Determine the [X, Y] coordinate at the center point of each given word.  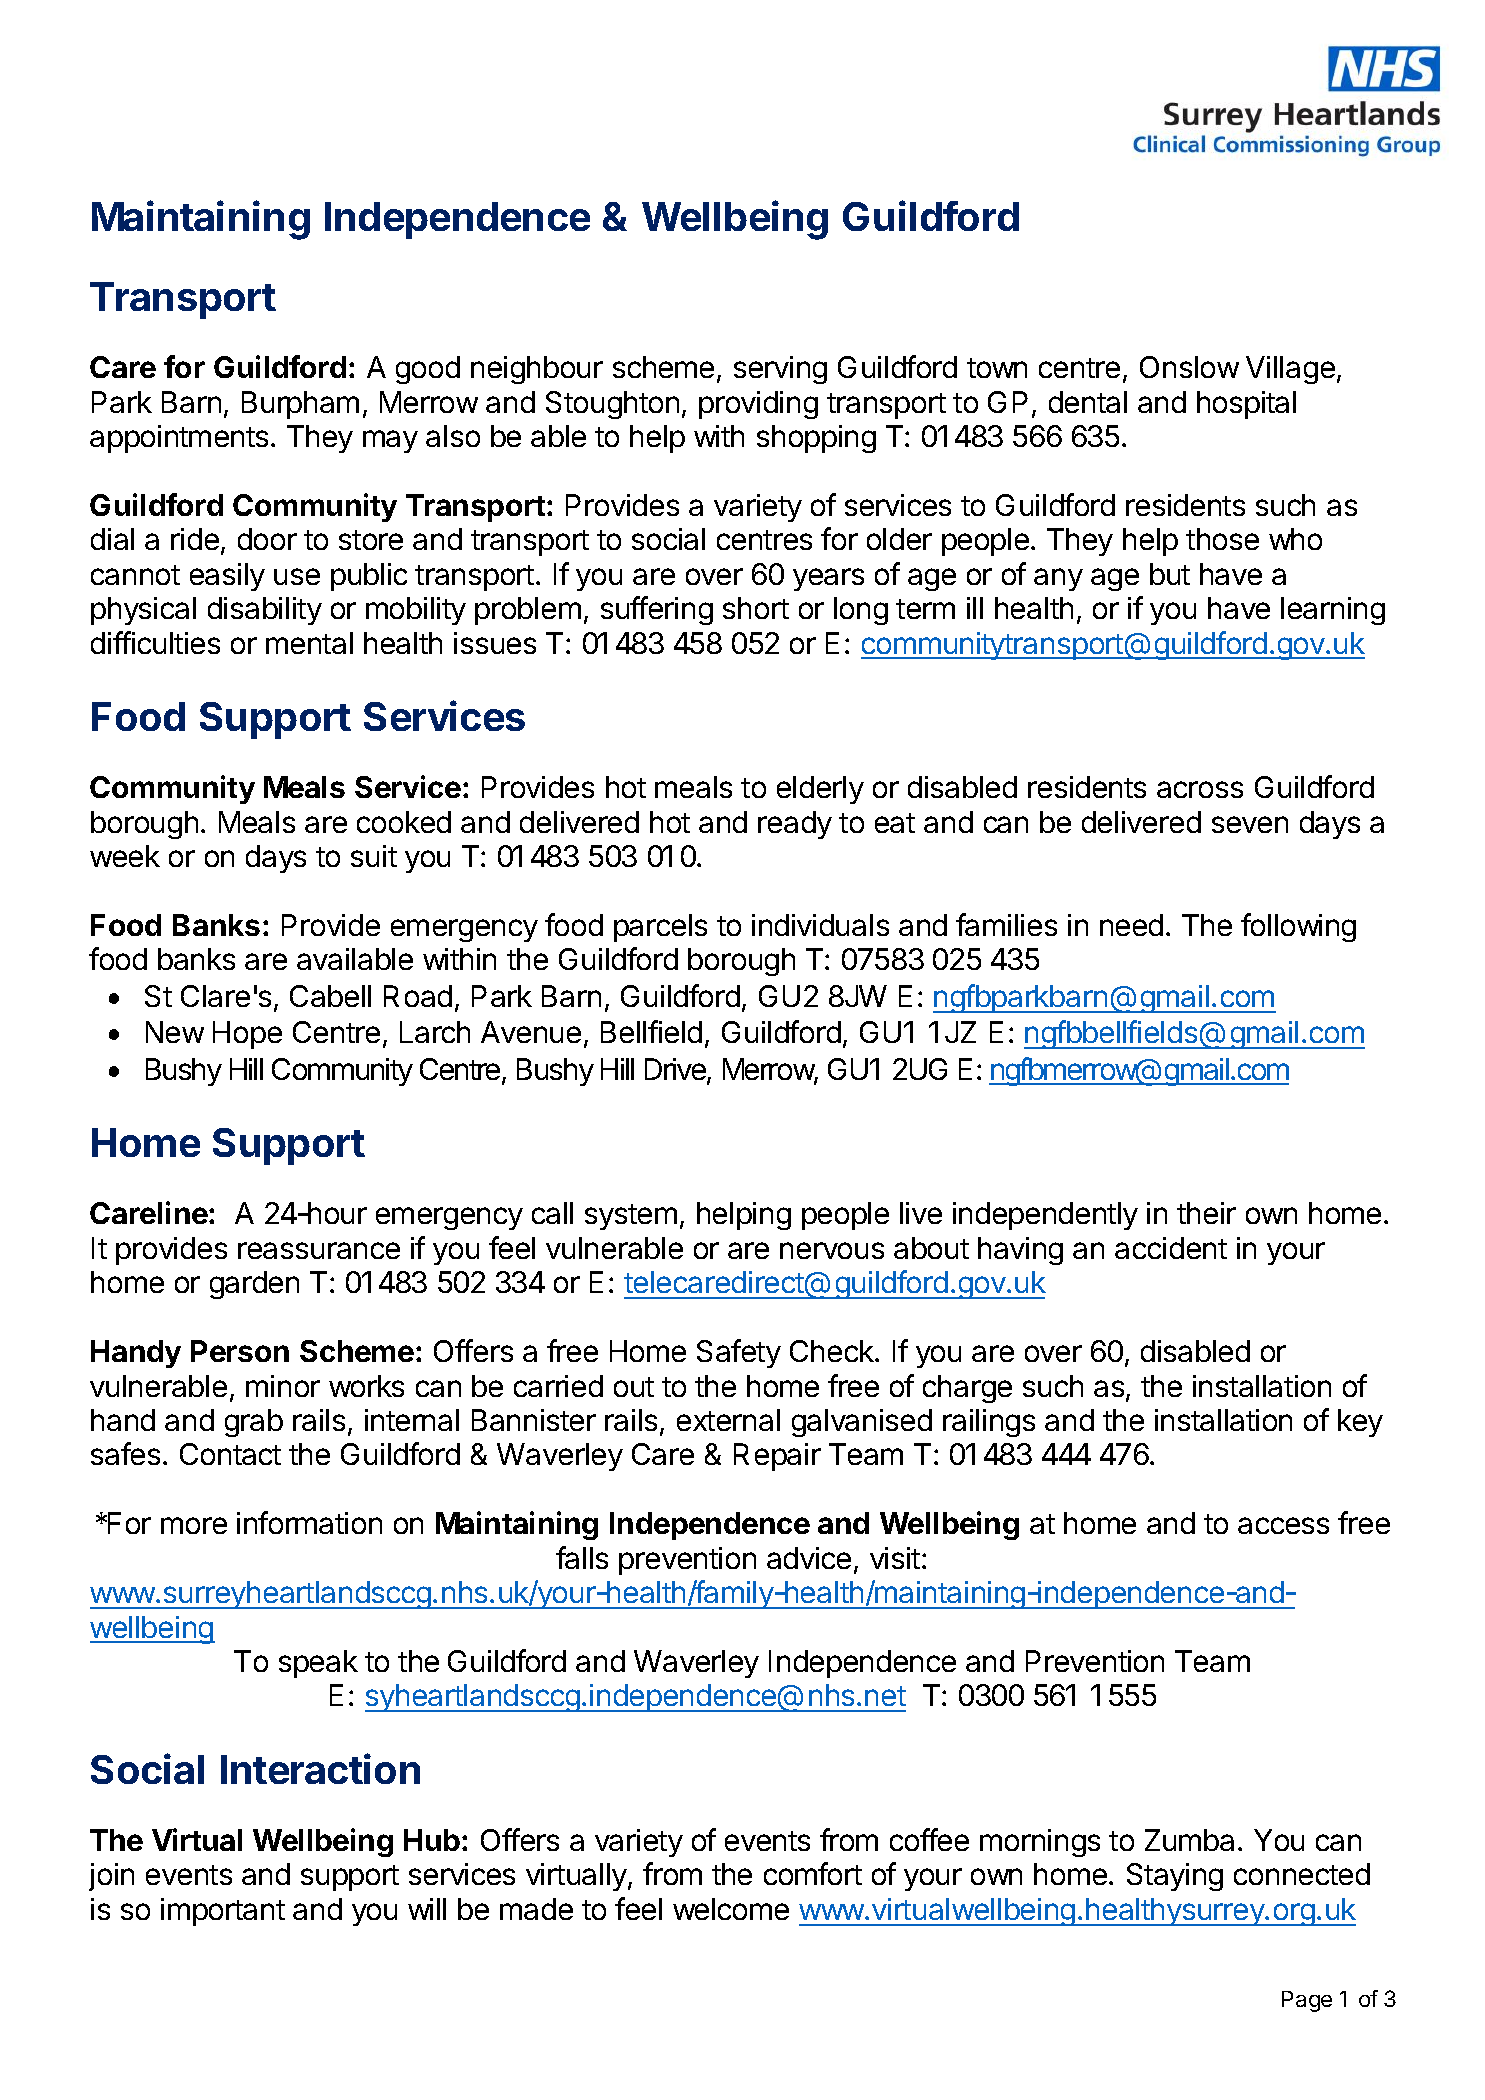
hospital [1246, 405]
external [728, 1420]
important [223, 1912]
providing [758, 405]
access [1283, 1525]
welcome [731, 1909]
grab [254, 1423]
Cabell [330, 996]
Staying [1175, 1877]
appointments [179, 439]
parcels [660, 928]
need [1131, 925]
